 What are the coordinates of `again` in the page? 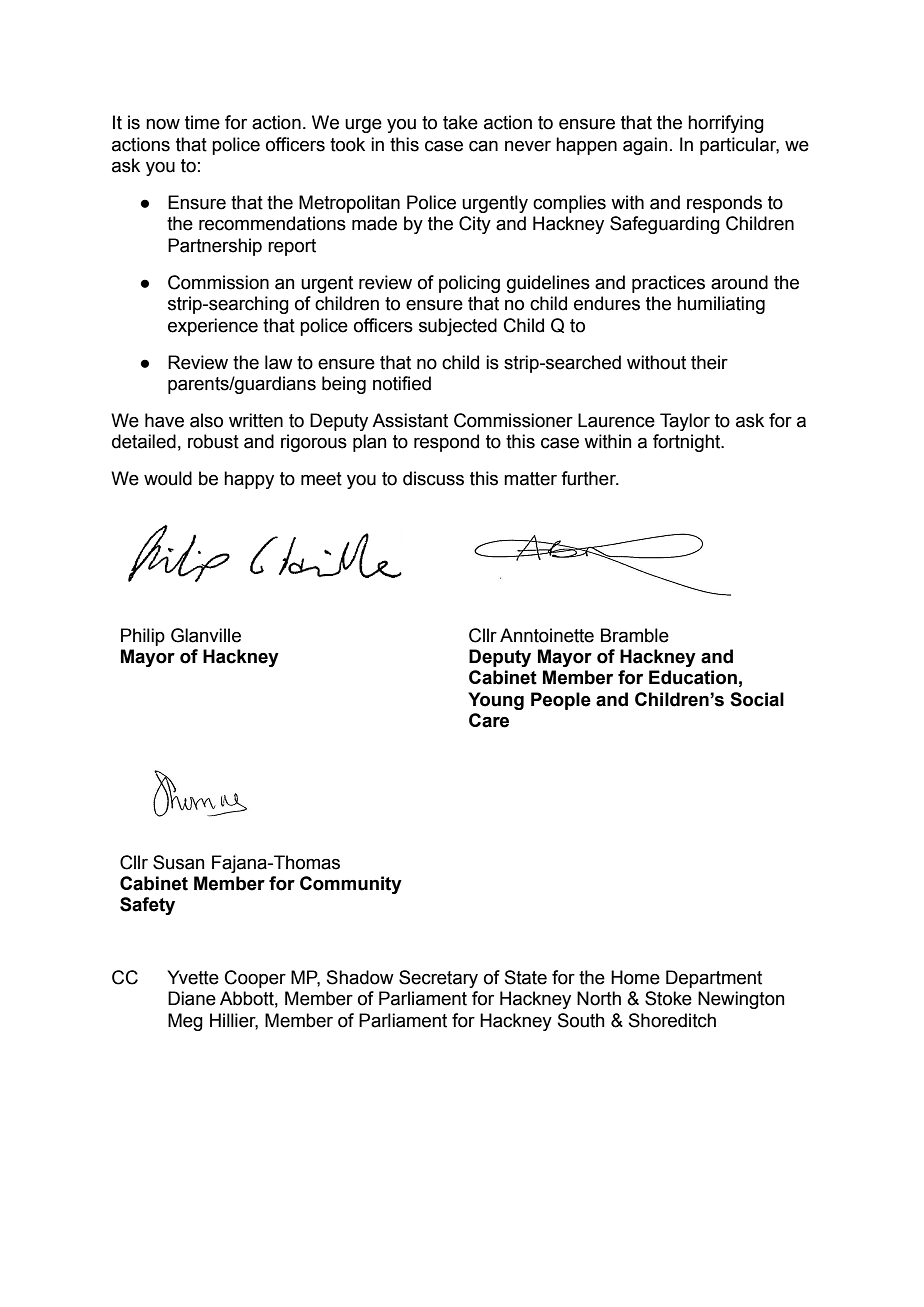 It's located at (645, 146).
